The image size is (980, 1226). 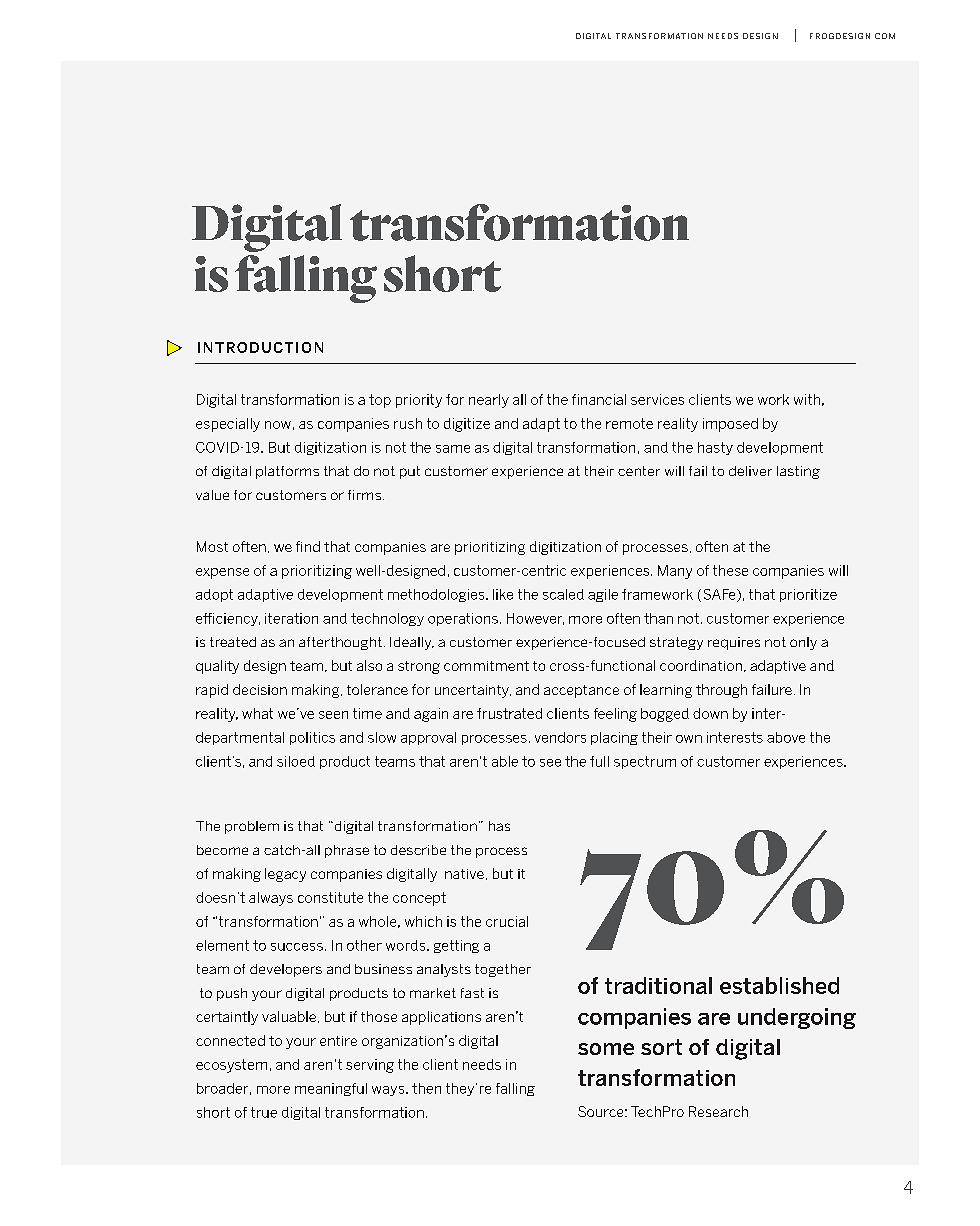 I want to click on above, so click(x=786, y=737).
